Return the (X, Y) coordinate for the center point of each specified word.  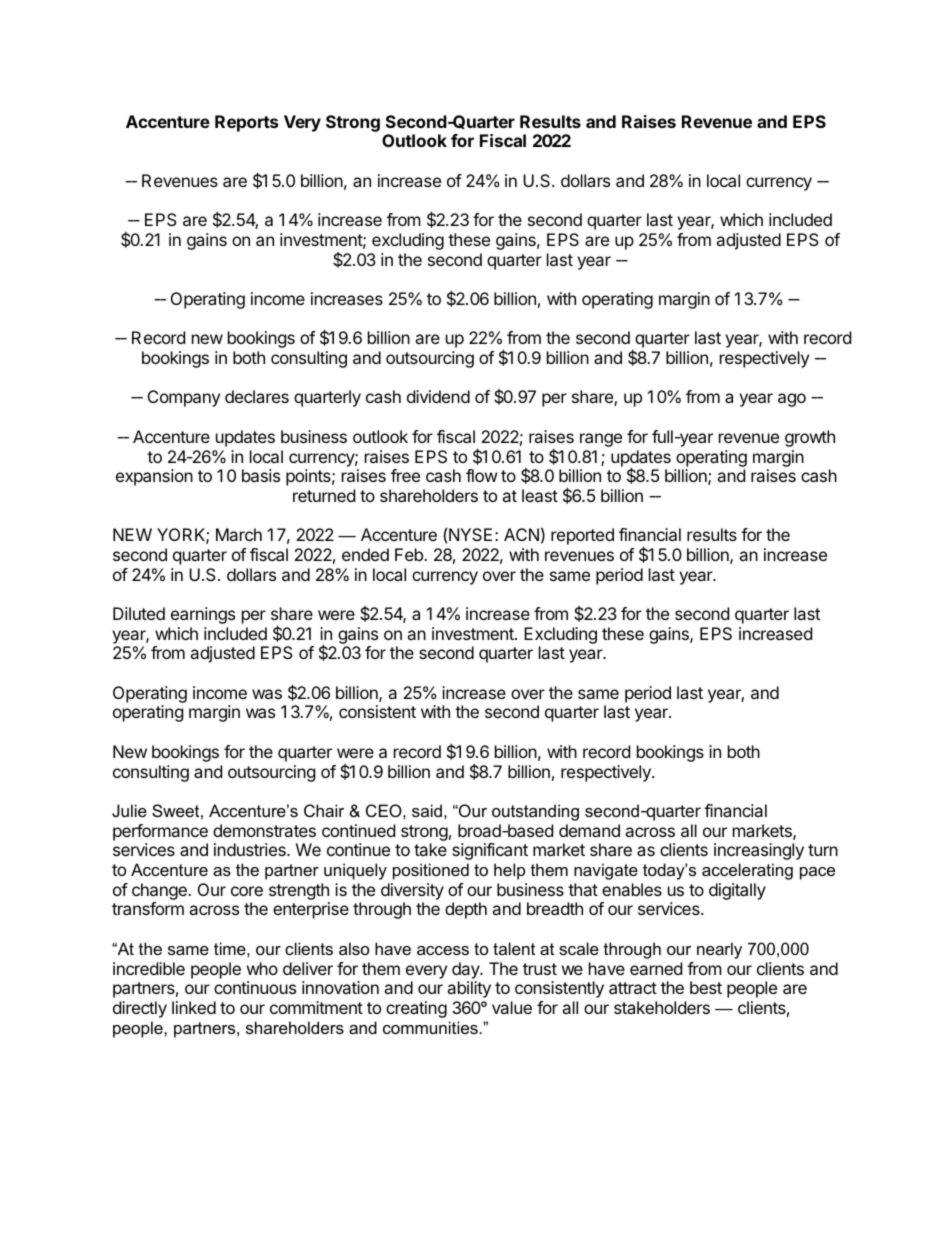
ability (469, 989)
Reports (246, 123)
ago (792, 400)
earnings (203, 615)
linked (194, 1007)
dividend (438, 396)
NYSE (470, 534)
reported (582, 536)
